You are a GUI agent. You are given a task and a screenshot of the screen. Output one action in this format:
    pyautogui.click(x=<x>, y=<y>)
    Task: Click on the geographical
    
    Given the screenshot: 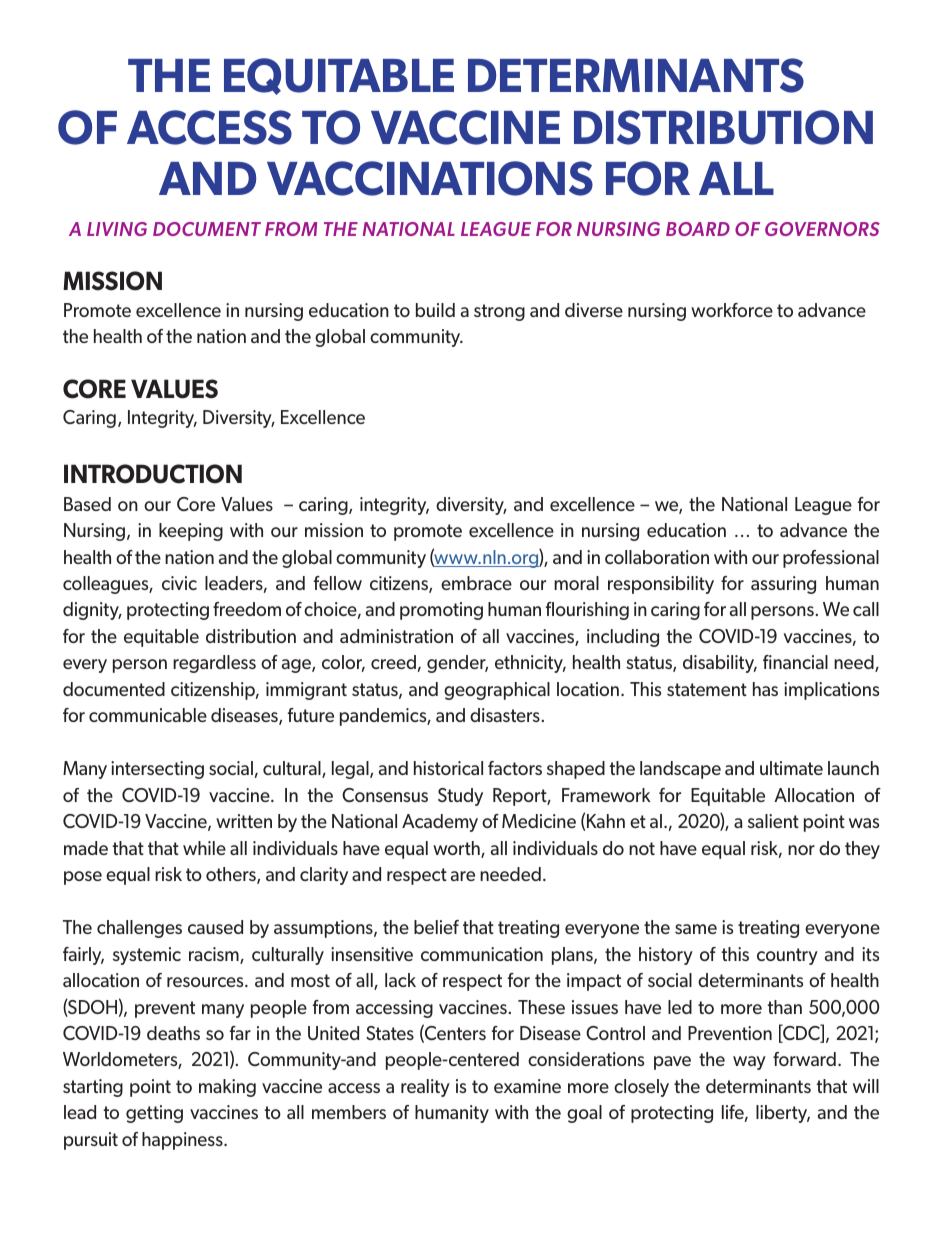 What is the action you would take?
    pyautogui.click(x=497, y=691)
